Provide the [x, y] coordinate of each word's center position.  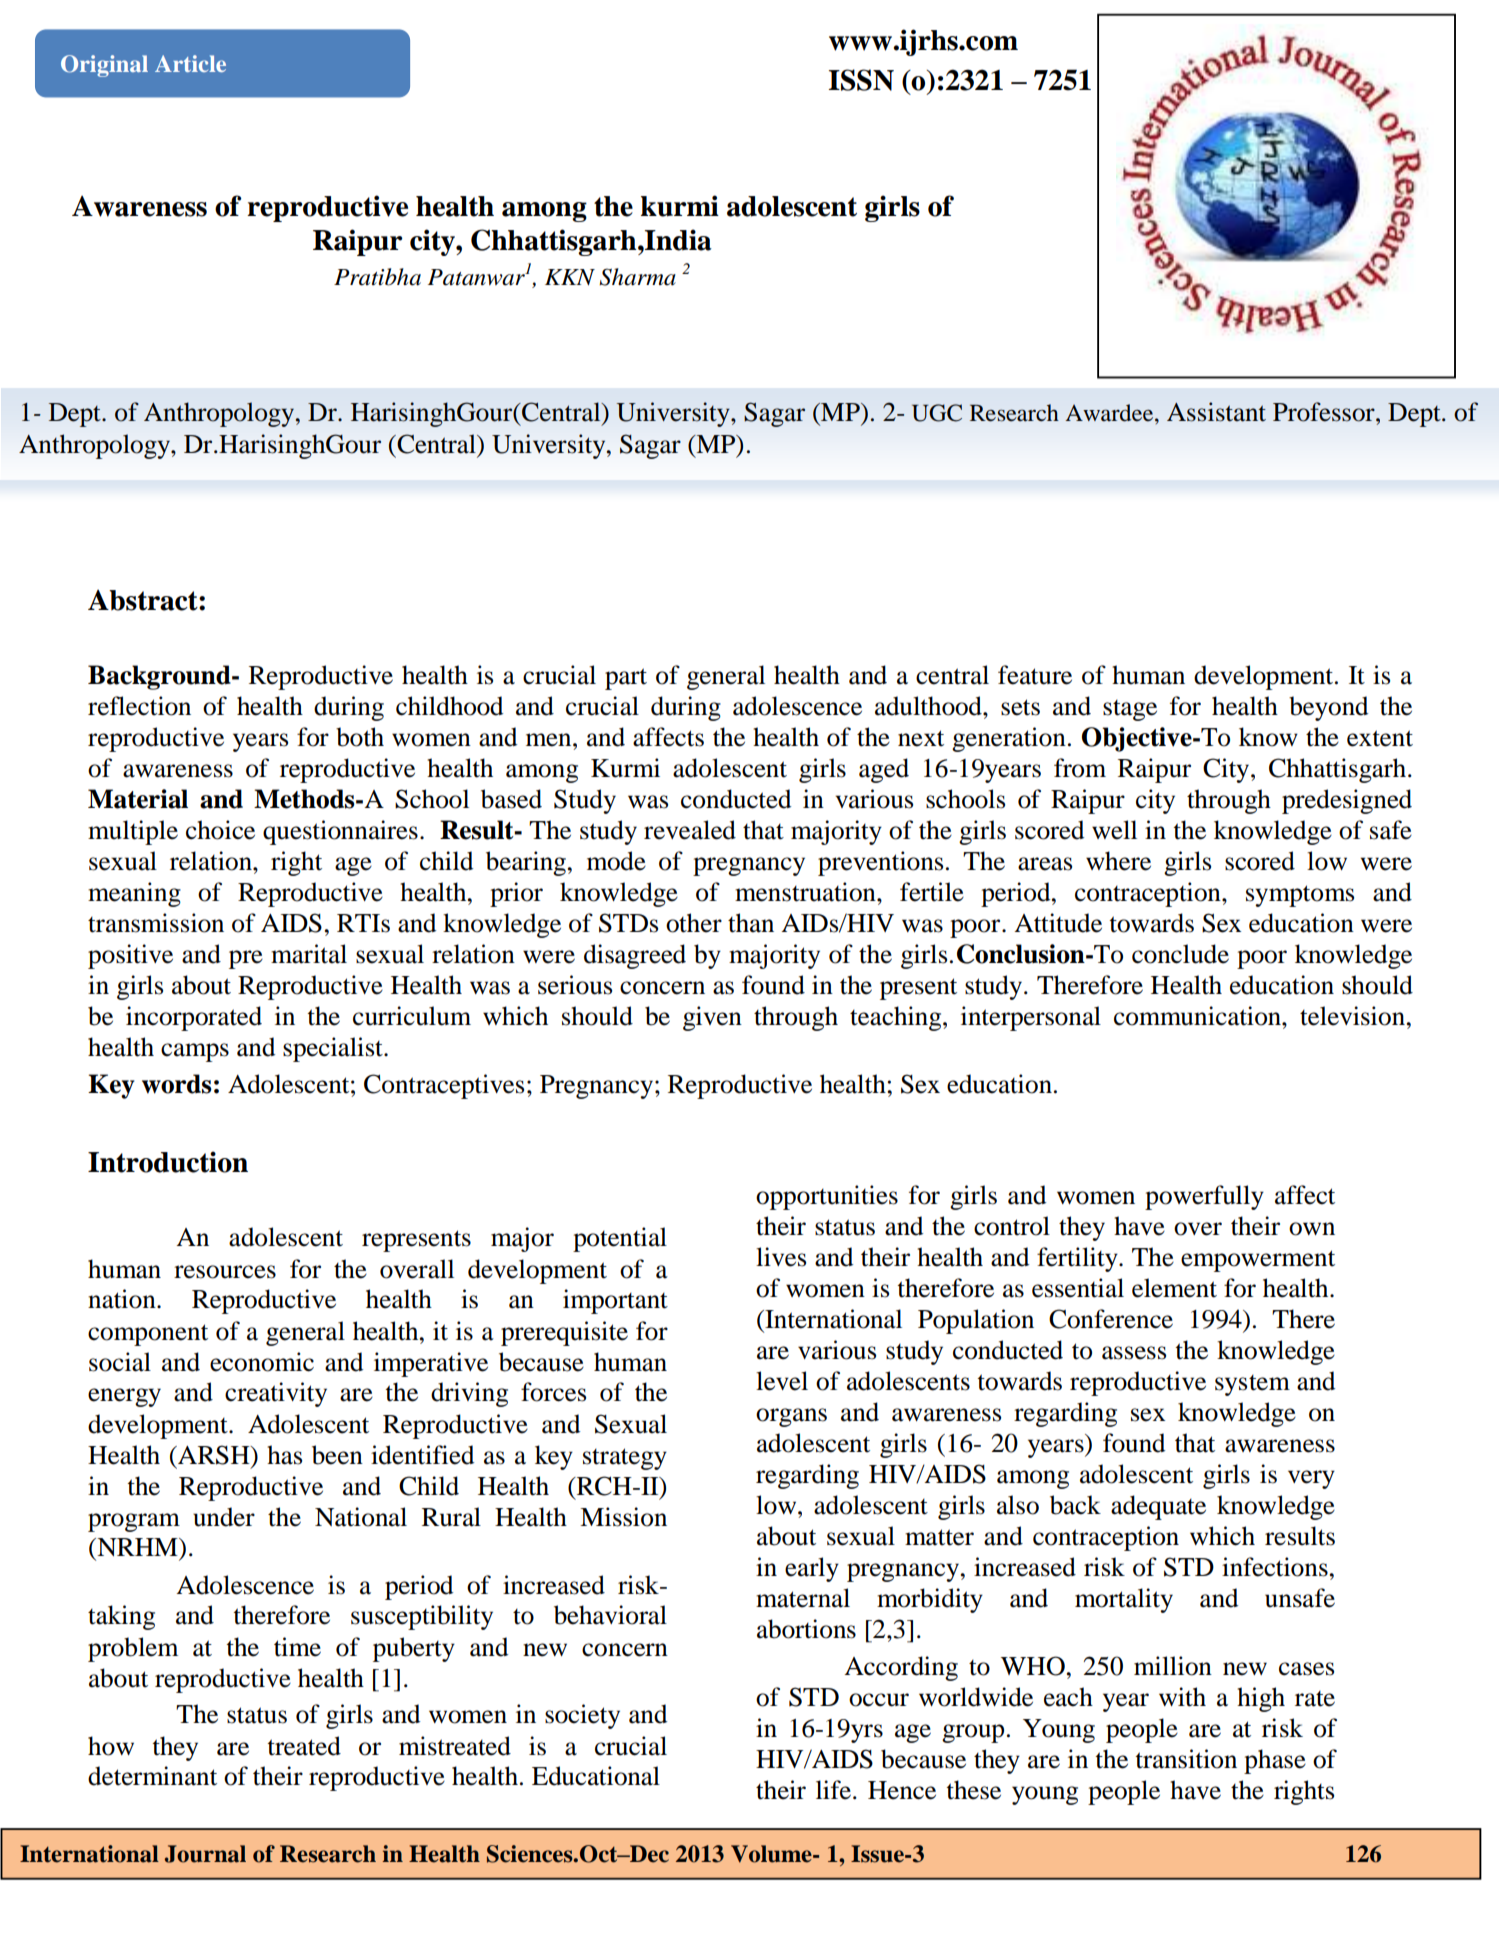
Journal [205, 1854]
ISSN [861, 80]
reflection [139, 706]
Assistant [1216, 412]
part [626, 679]
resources [225, 1272]
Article [190, 63]
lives [781, 1257]
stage [1130, 710]
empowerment [1258, 1261]
